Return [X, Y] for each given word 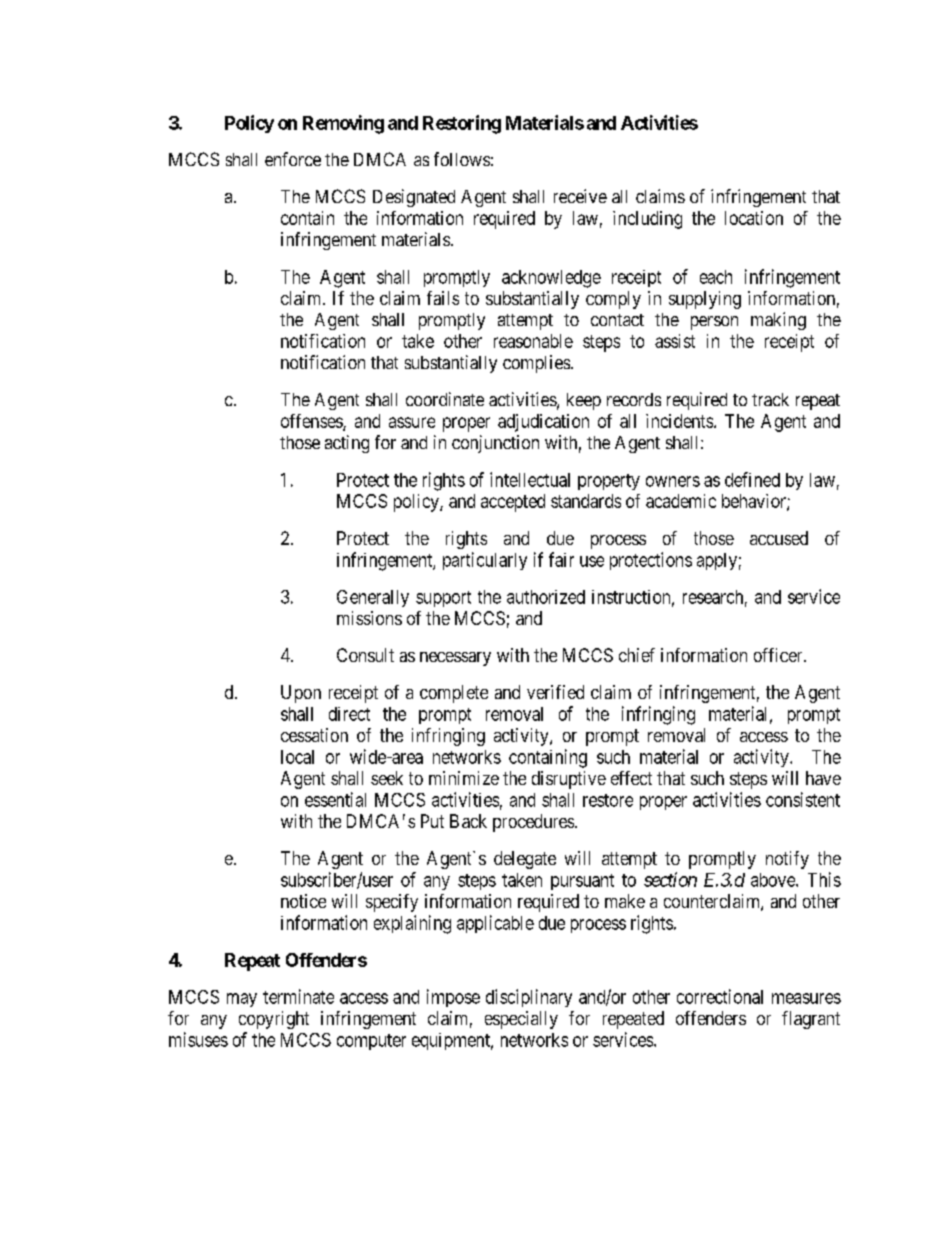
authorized [546, 597]
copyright [274, 1020]
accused [779, 538]
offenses [312, 422]
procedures [534, 823]
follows [462, 159]
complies [536, 364]
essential [335, 799]
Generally [373, 598]
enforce [293, 159]
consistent [803, 799]
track [770, 399]
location [754, 218]
